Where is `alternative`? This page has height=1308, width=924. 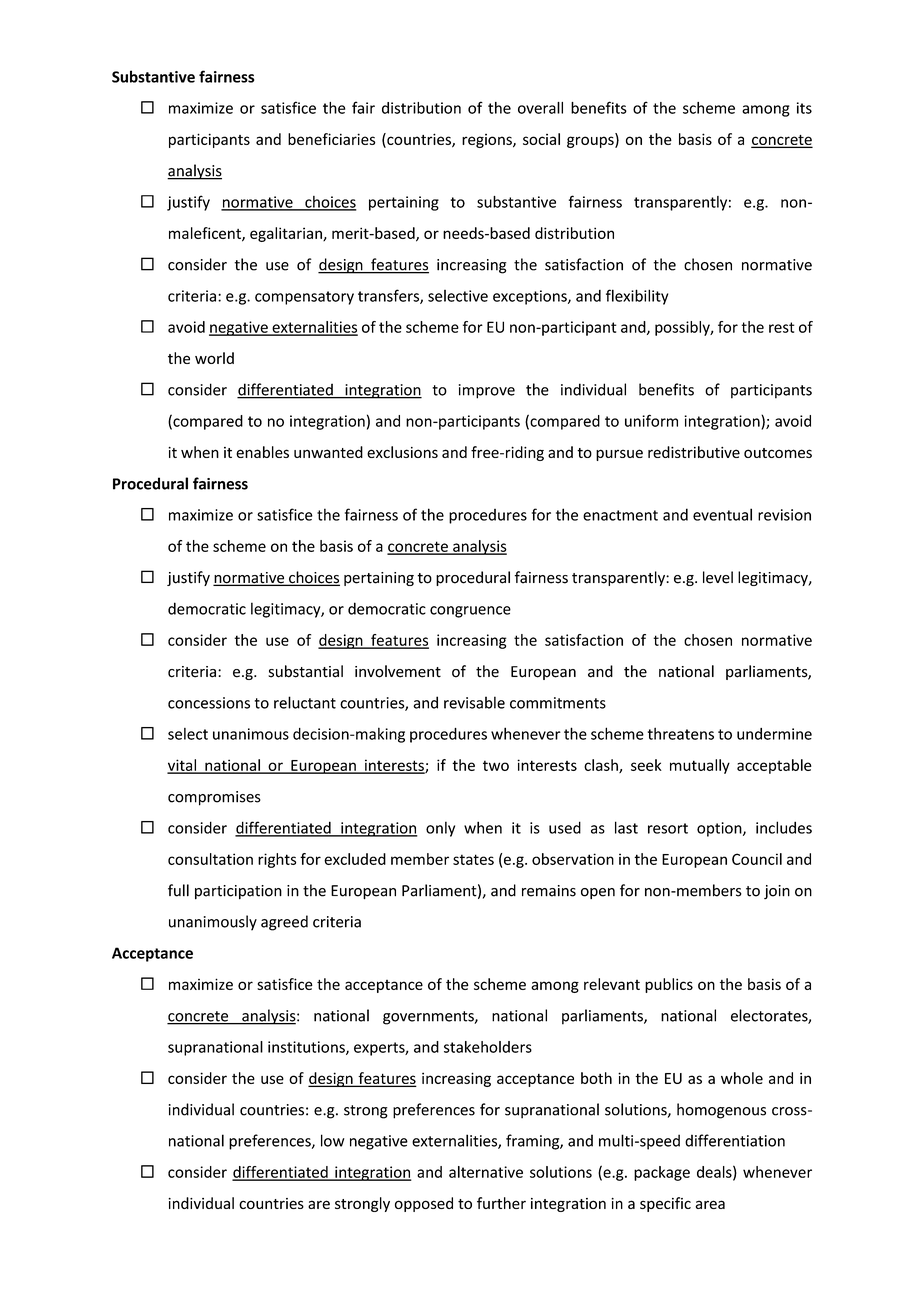 alternative is located at coordinates (486, 1172).
